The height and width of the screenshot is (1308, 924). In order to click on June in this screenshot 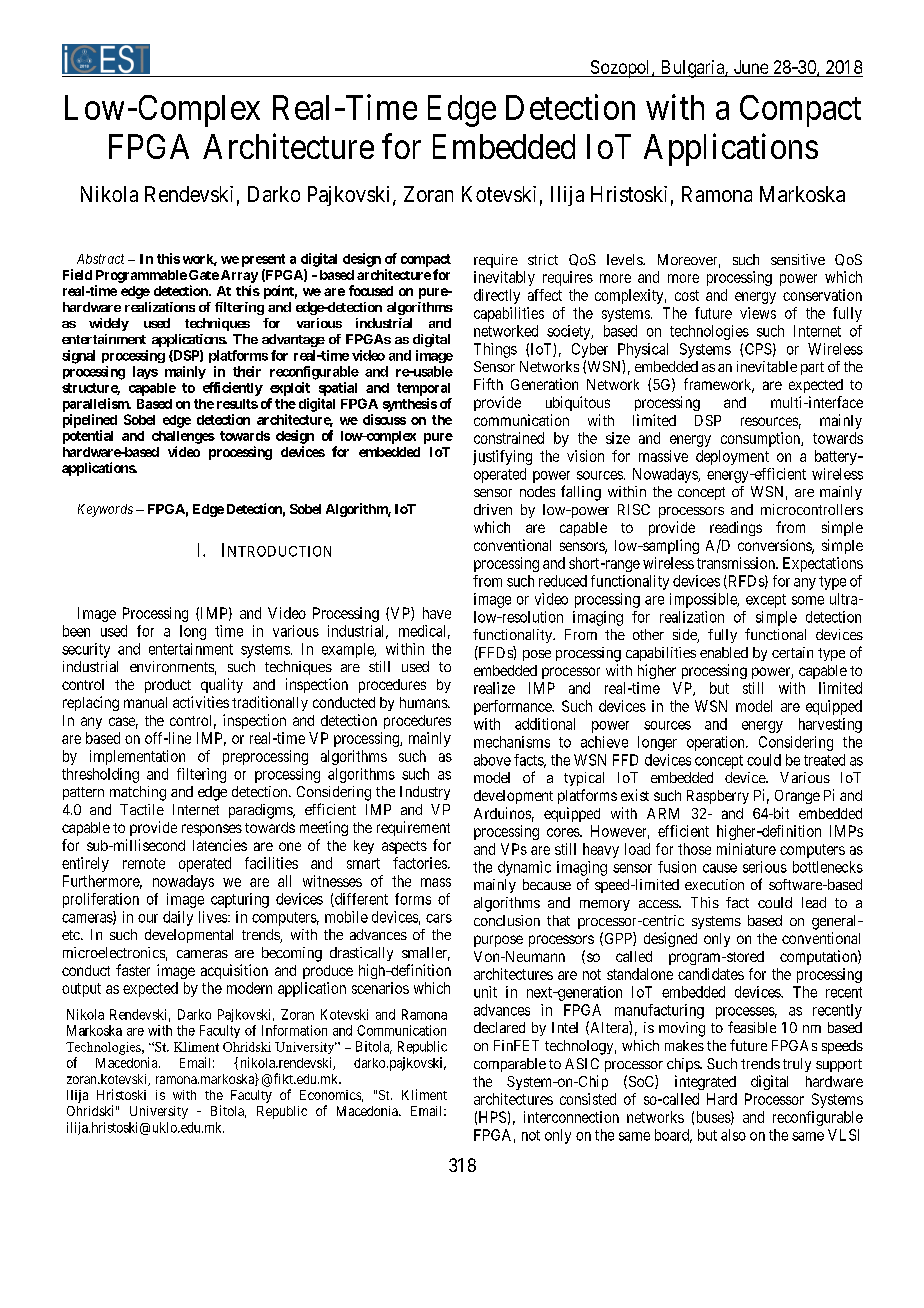, I will do `click(751, 67)`.
